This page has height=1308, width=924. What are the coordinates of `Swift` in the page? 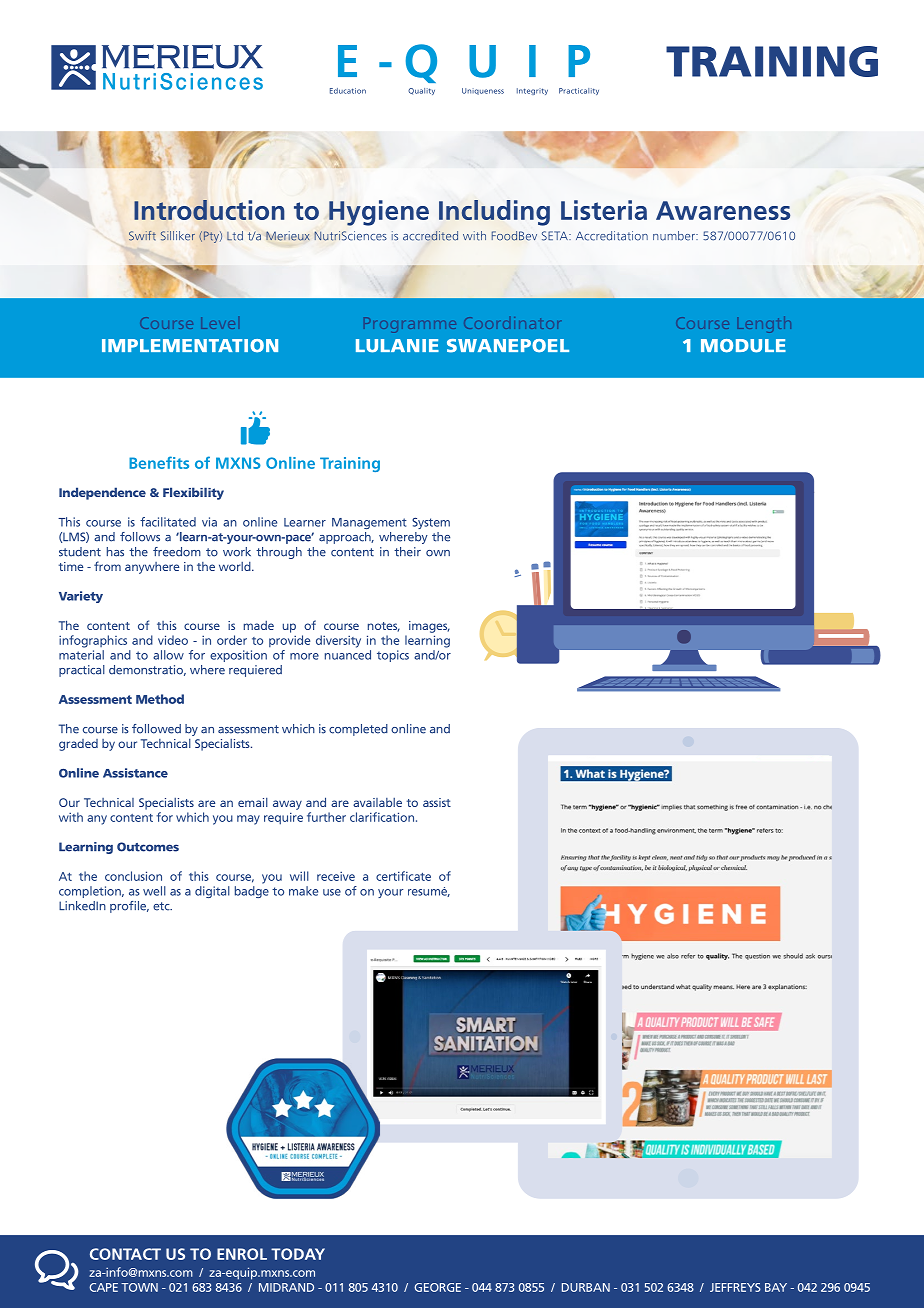 It's located at (142, 236).
